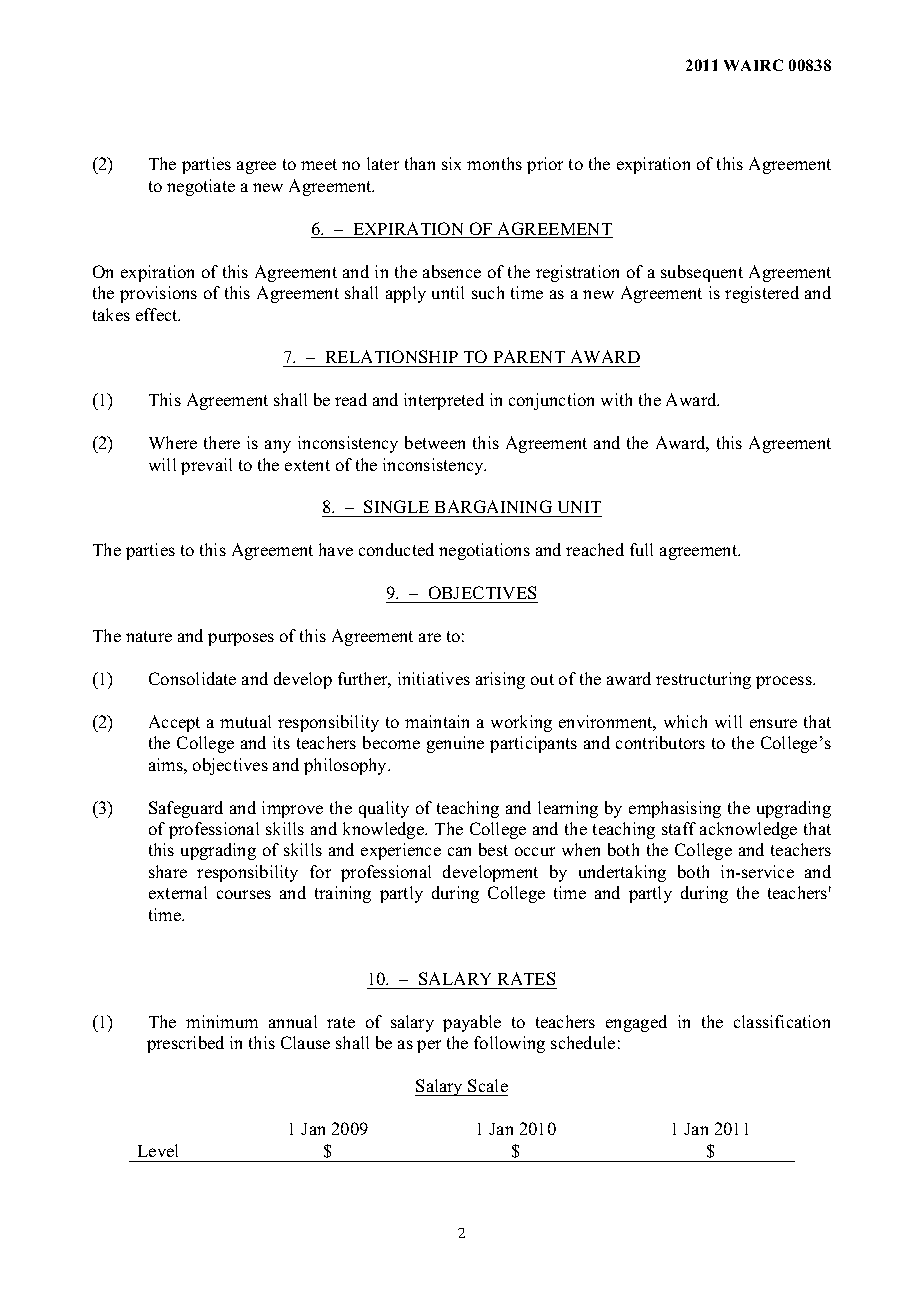 The height and width of the image is (1308, 924). Describe the element at coordinates (494, 508) in the image. I see `BARGAINING` at that location.
